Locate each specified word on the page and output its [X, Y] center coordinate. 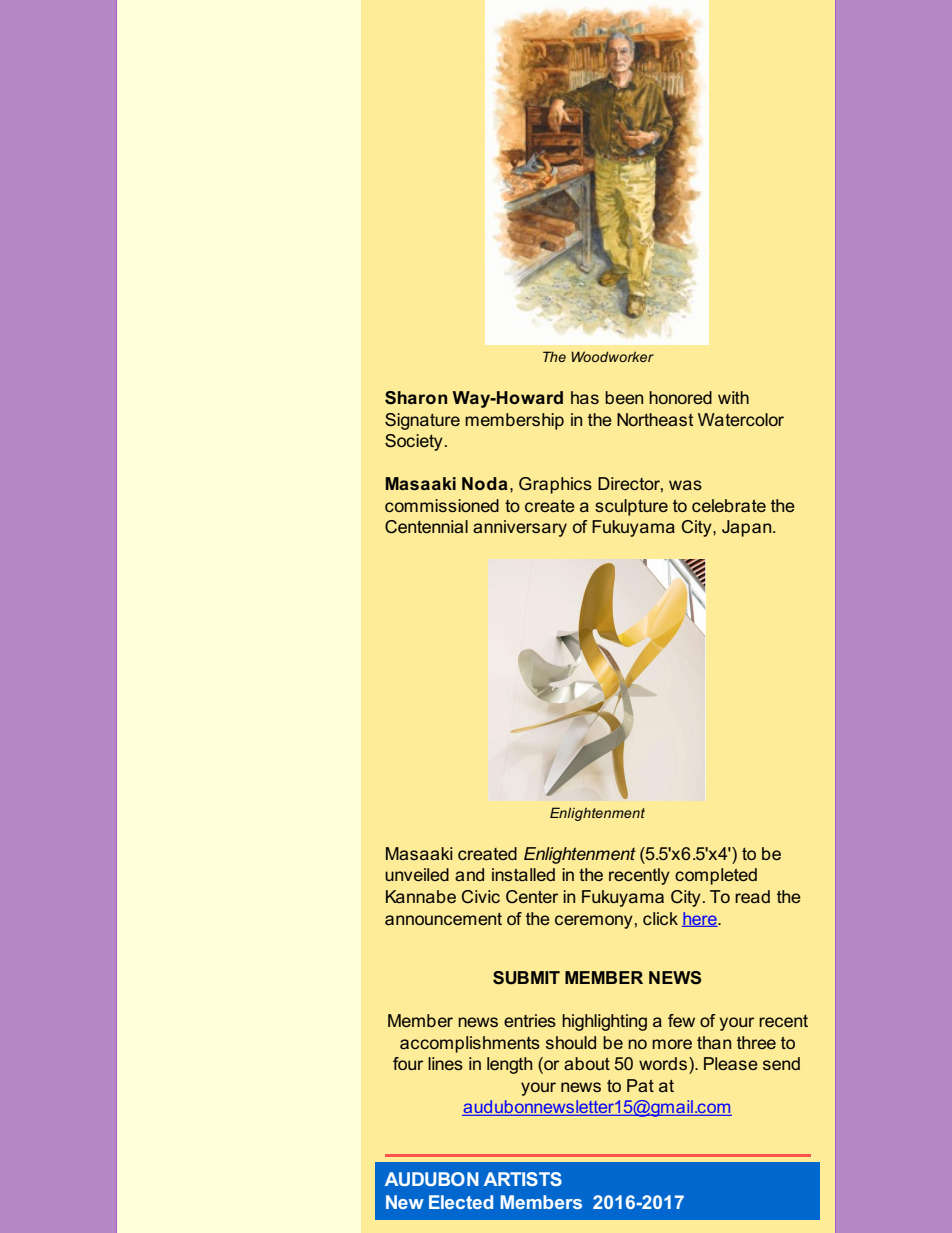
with [733, 397]
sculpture [631, 507]
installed [523, 874]
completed [716, 876]
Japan [748, 528]
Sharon [416, 398]
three [756, 1042]
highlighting [604, 1022]
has [585, 397]
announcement [443, 919]
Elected [461, 1202]
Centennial [426, 527]
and [469, 874]
